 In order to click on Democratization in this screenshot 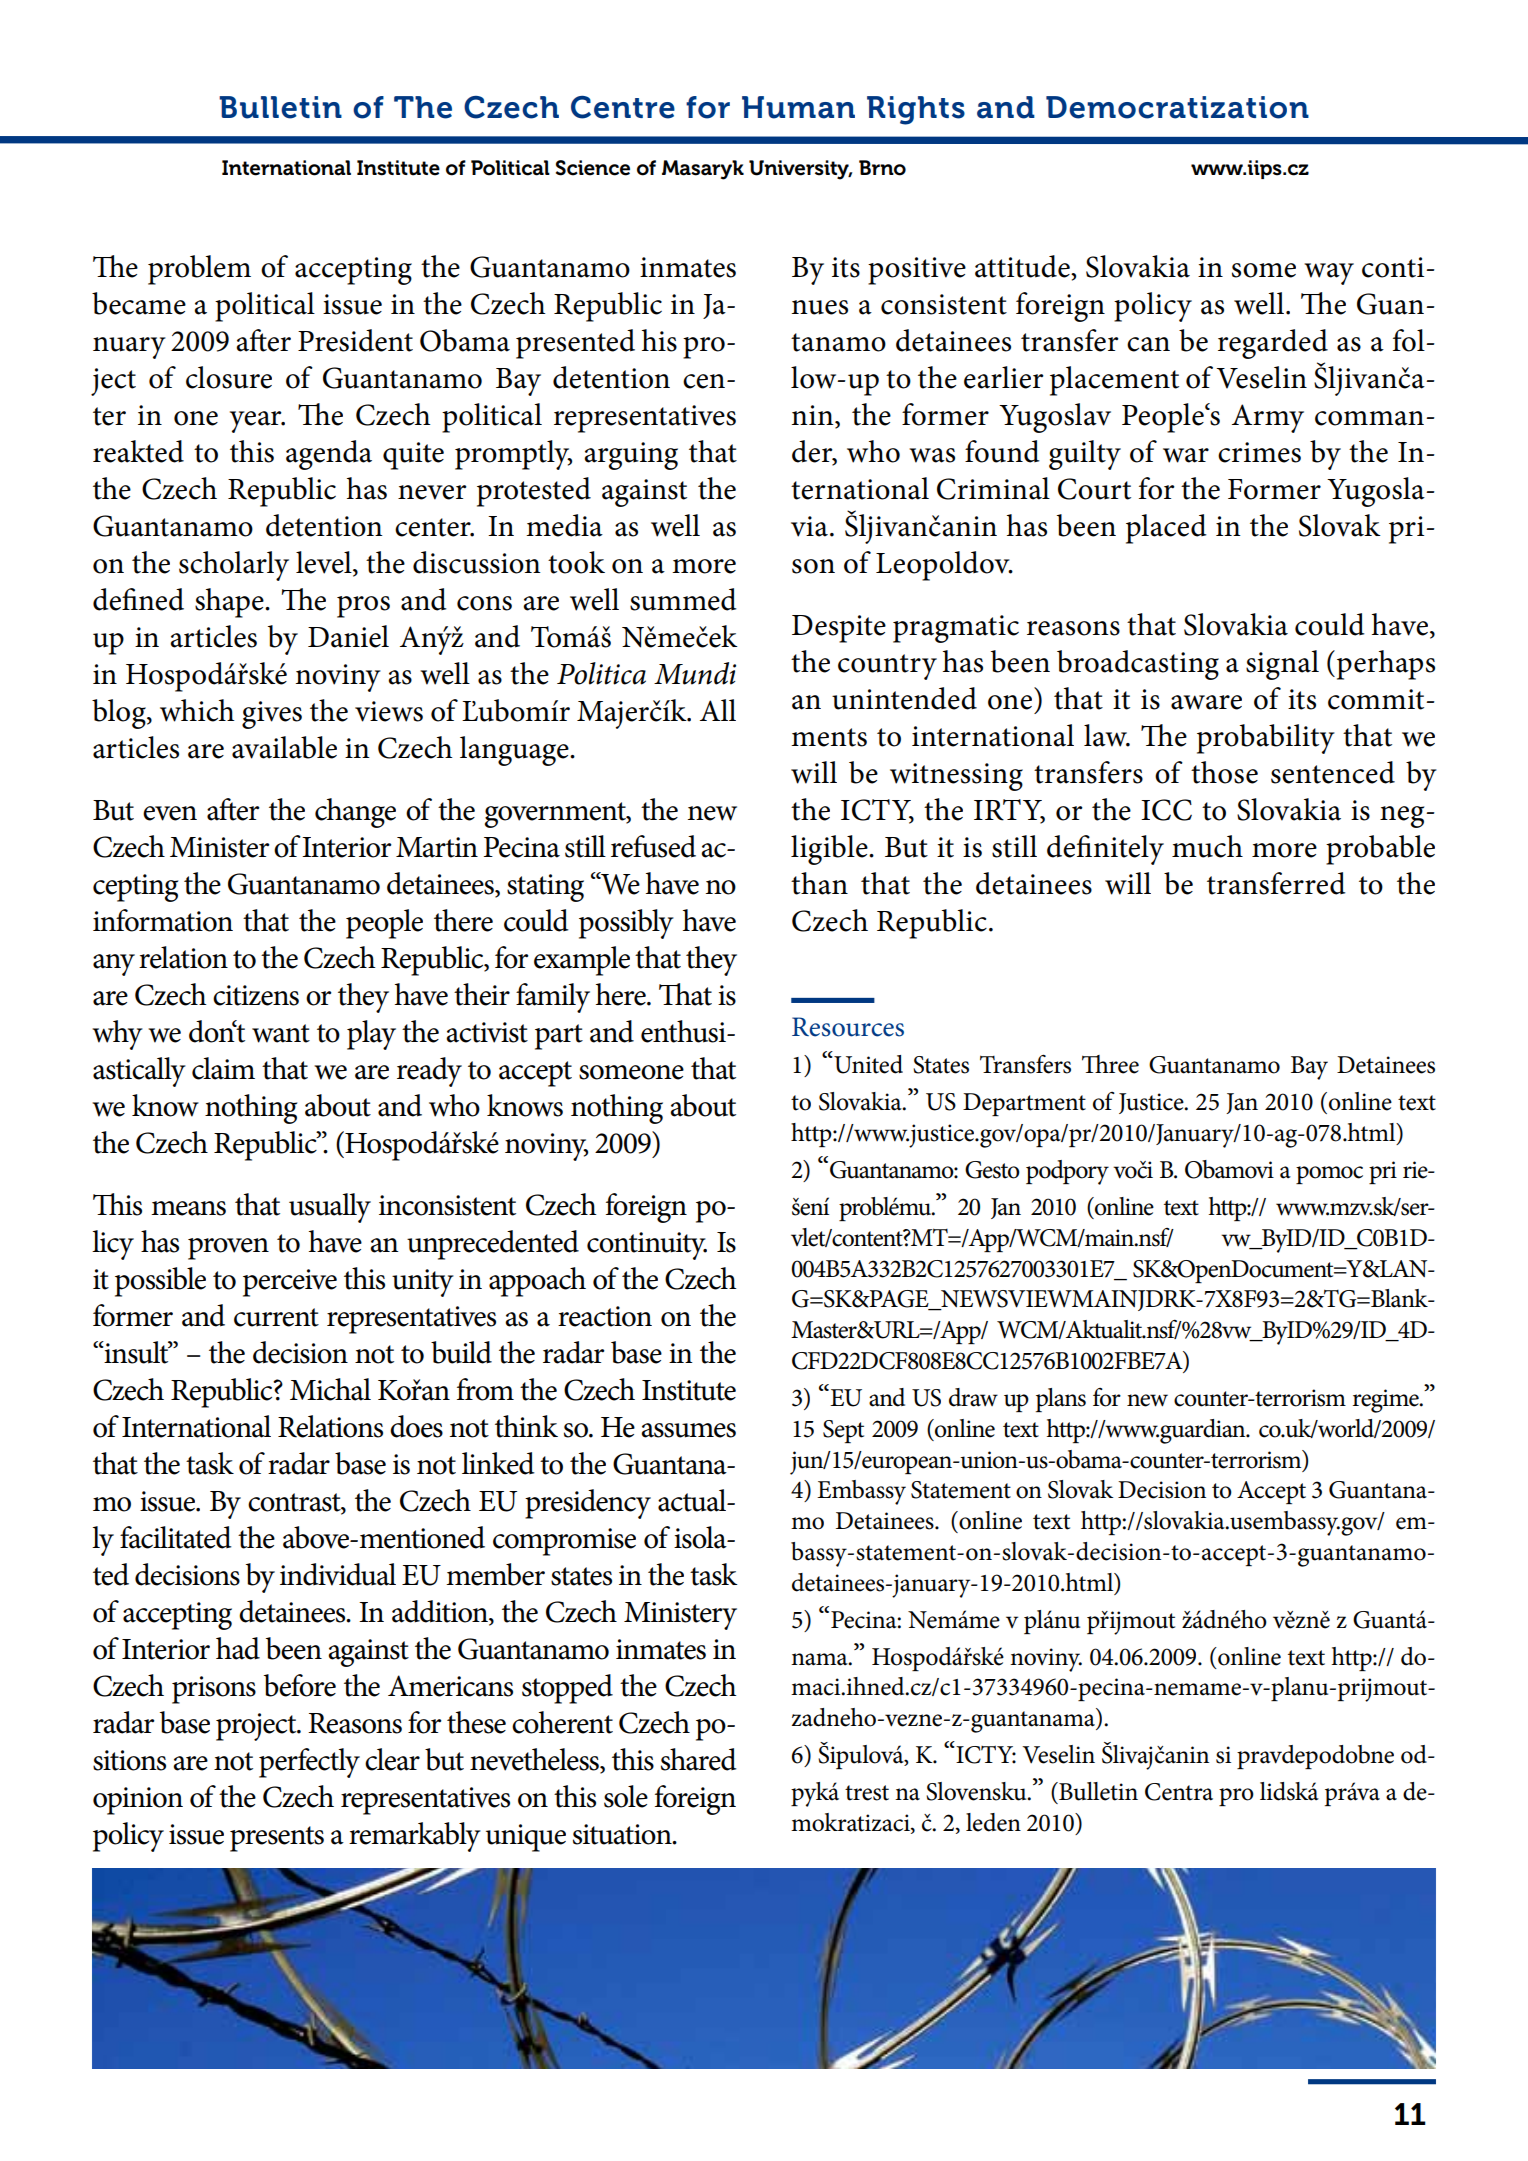, I will do `click(1177, 107)`.
